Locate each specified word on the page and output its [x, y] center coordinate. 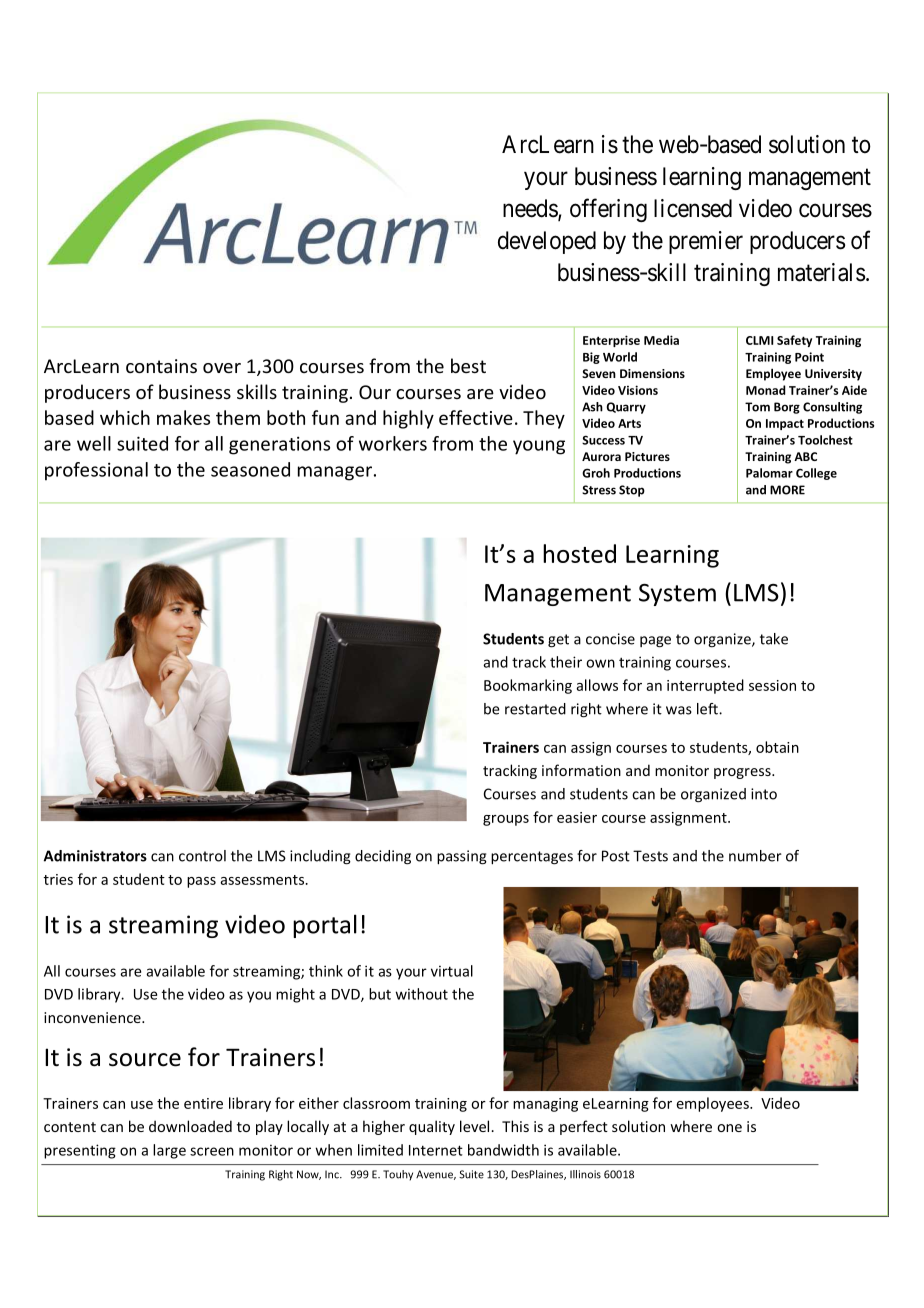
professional [96, 471]
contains [161, 366]
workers [393, 443]
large [169, 1151]
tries [58, 879]
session [772, 685]
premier [706, 242]
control [202, 856]
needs [531, 209]
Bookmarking [528, 686]
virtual [452, 971]
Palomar [769, 473]
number [755, 856]
